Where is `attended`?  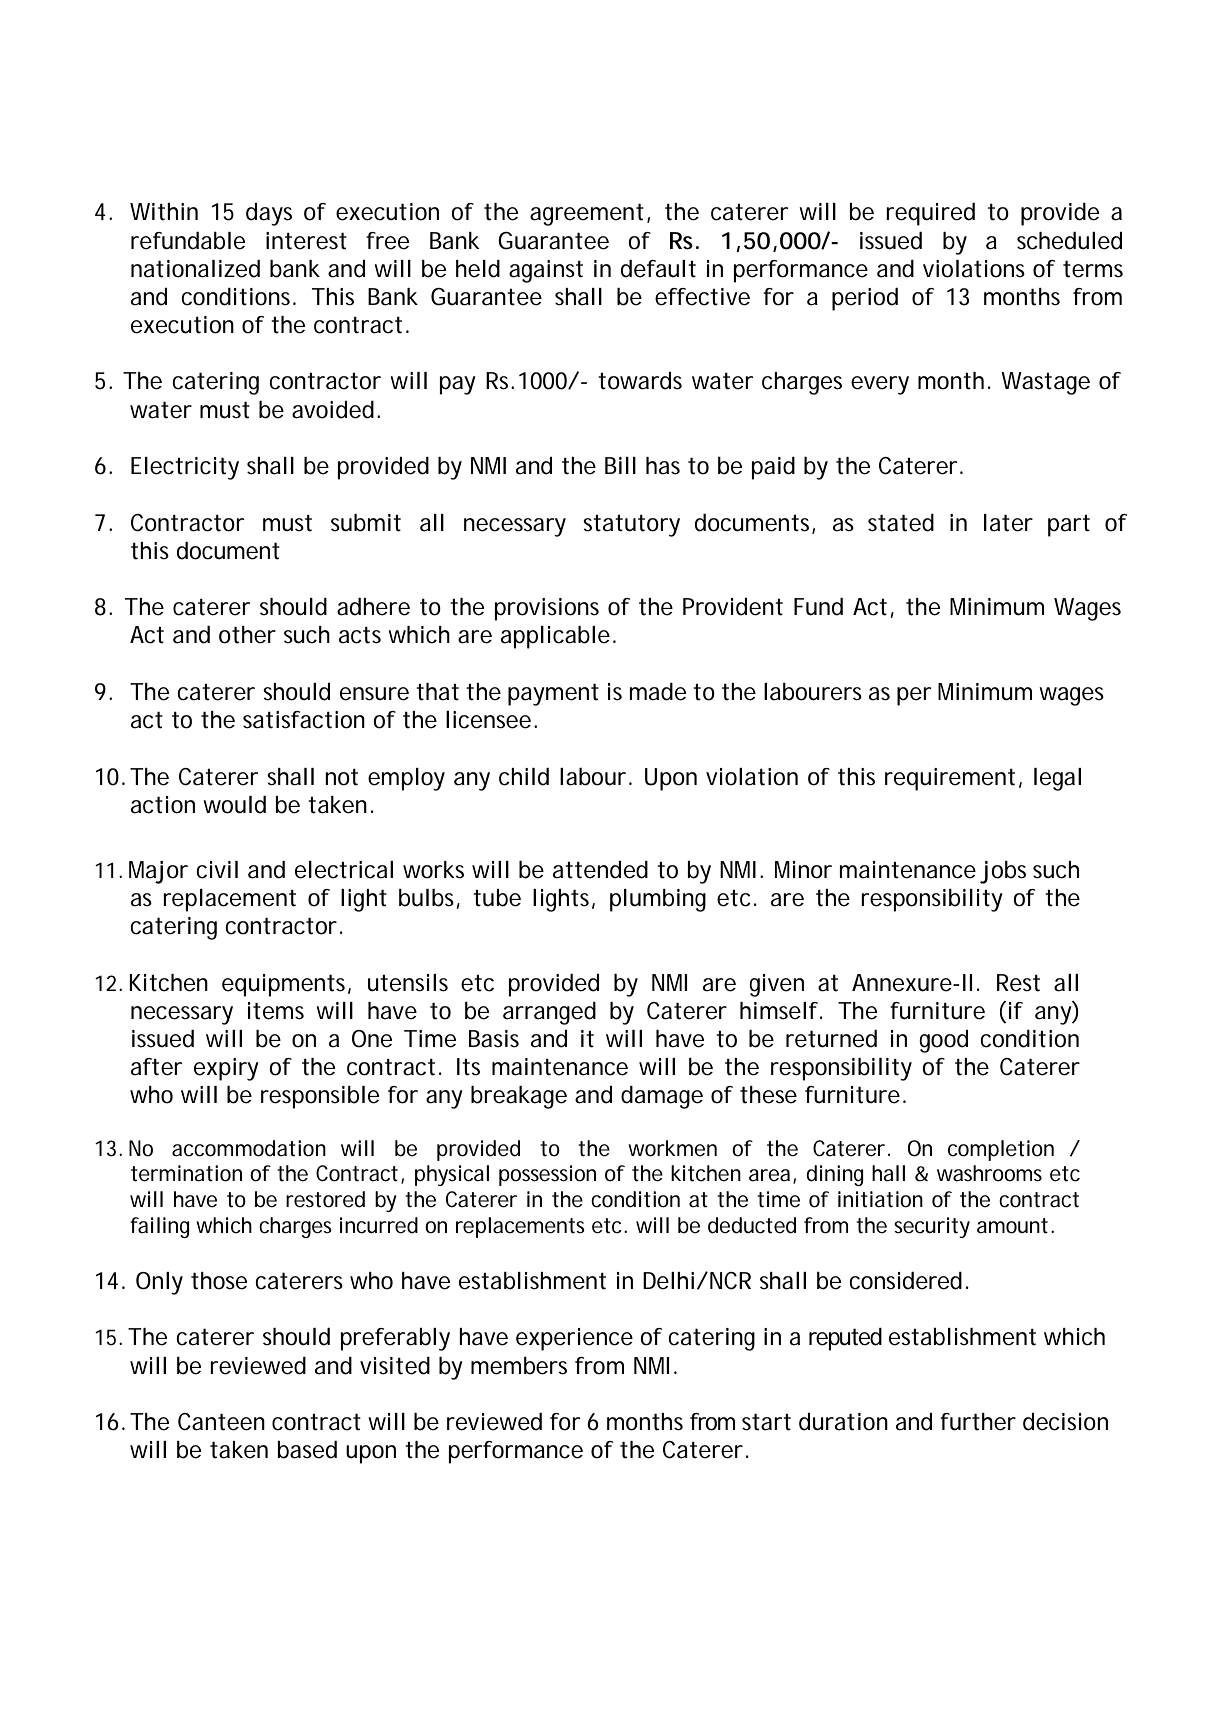
attended is located at coordinates (600, 870).
